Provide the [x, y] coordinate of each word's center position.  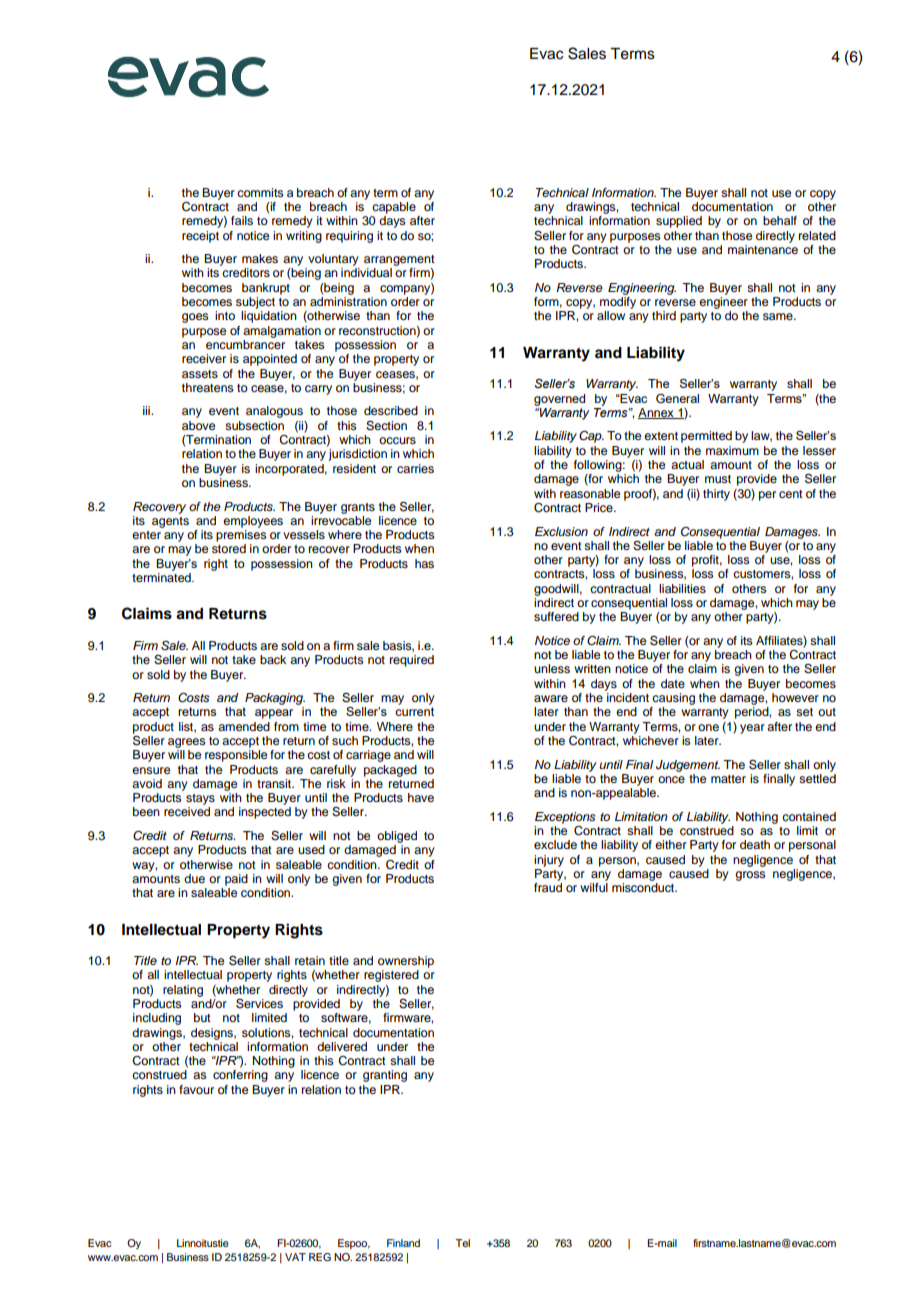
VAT [295, 1257]
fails [242, 220]
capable [394, 208]
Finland [403, 1243]
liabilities [682, 588]
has [424, 563]
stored [229, 548]
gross [750, 876]
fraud [548, 887]
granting [385, 1076]
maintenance [763, 248]
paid [236, 880]
